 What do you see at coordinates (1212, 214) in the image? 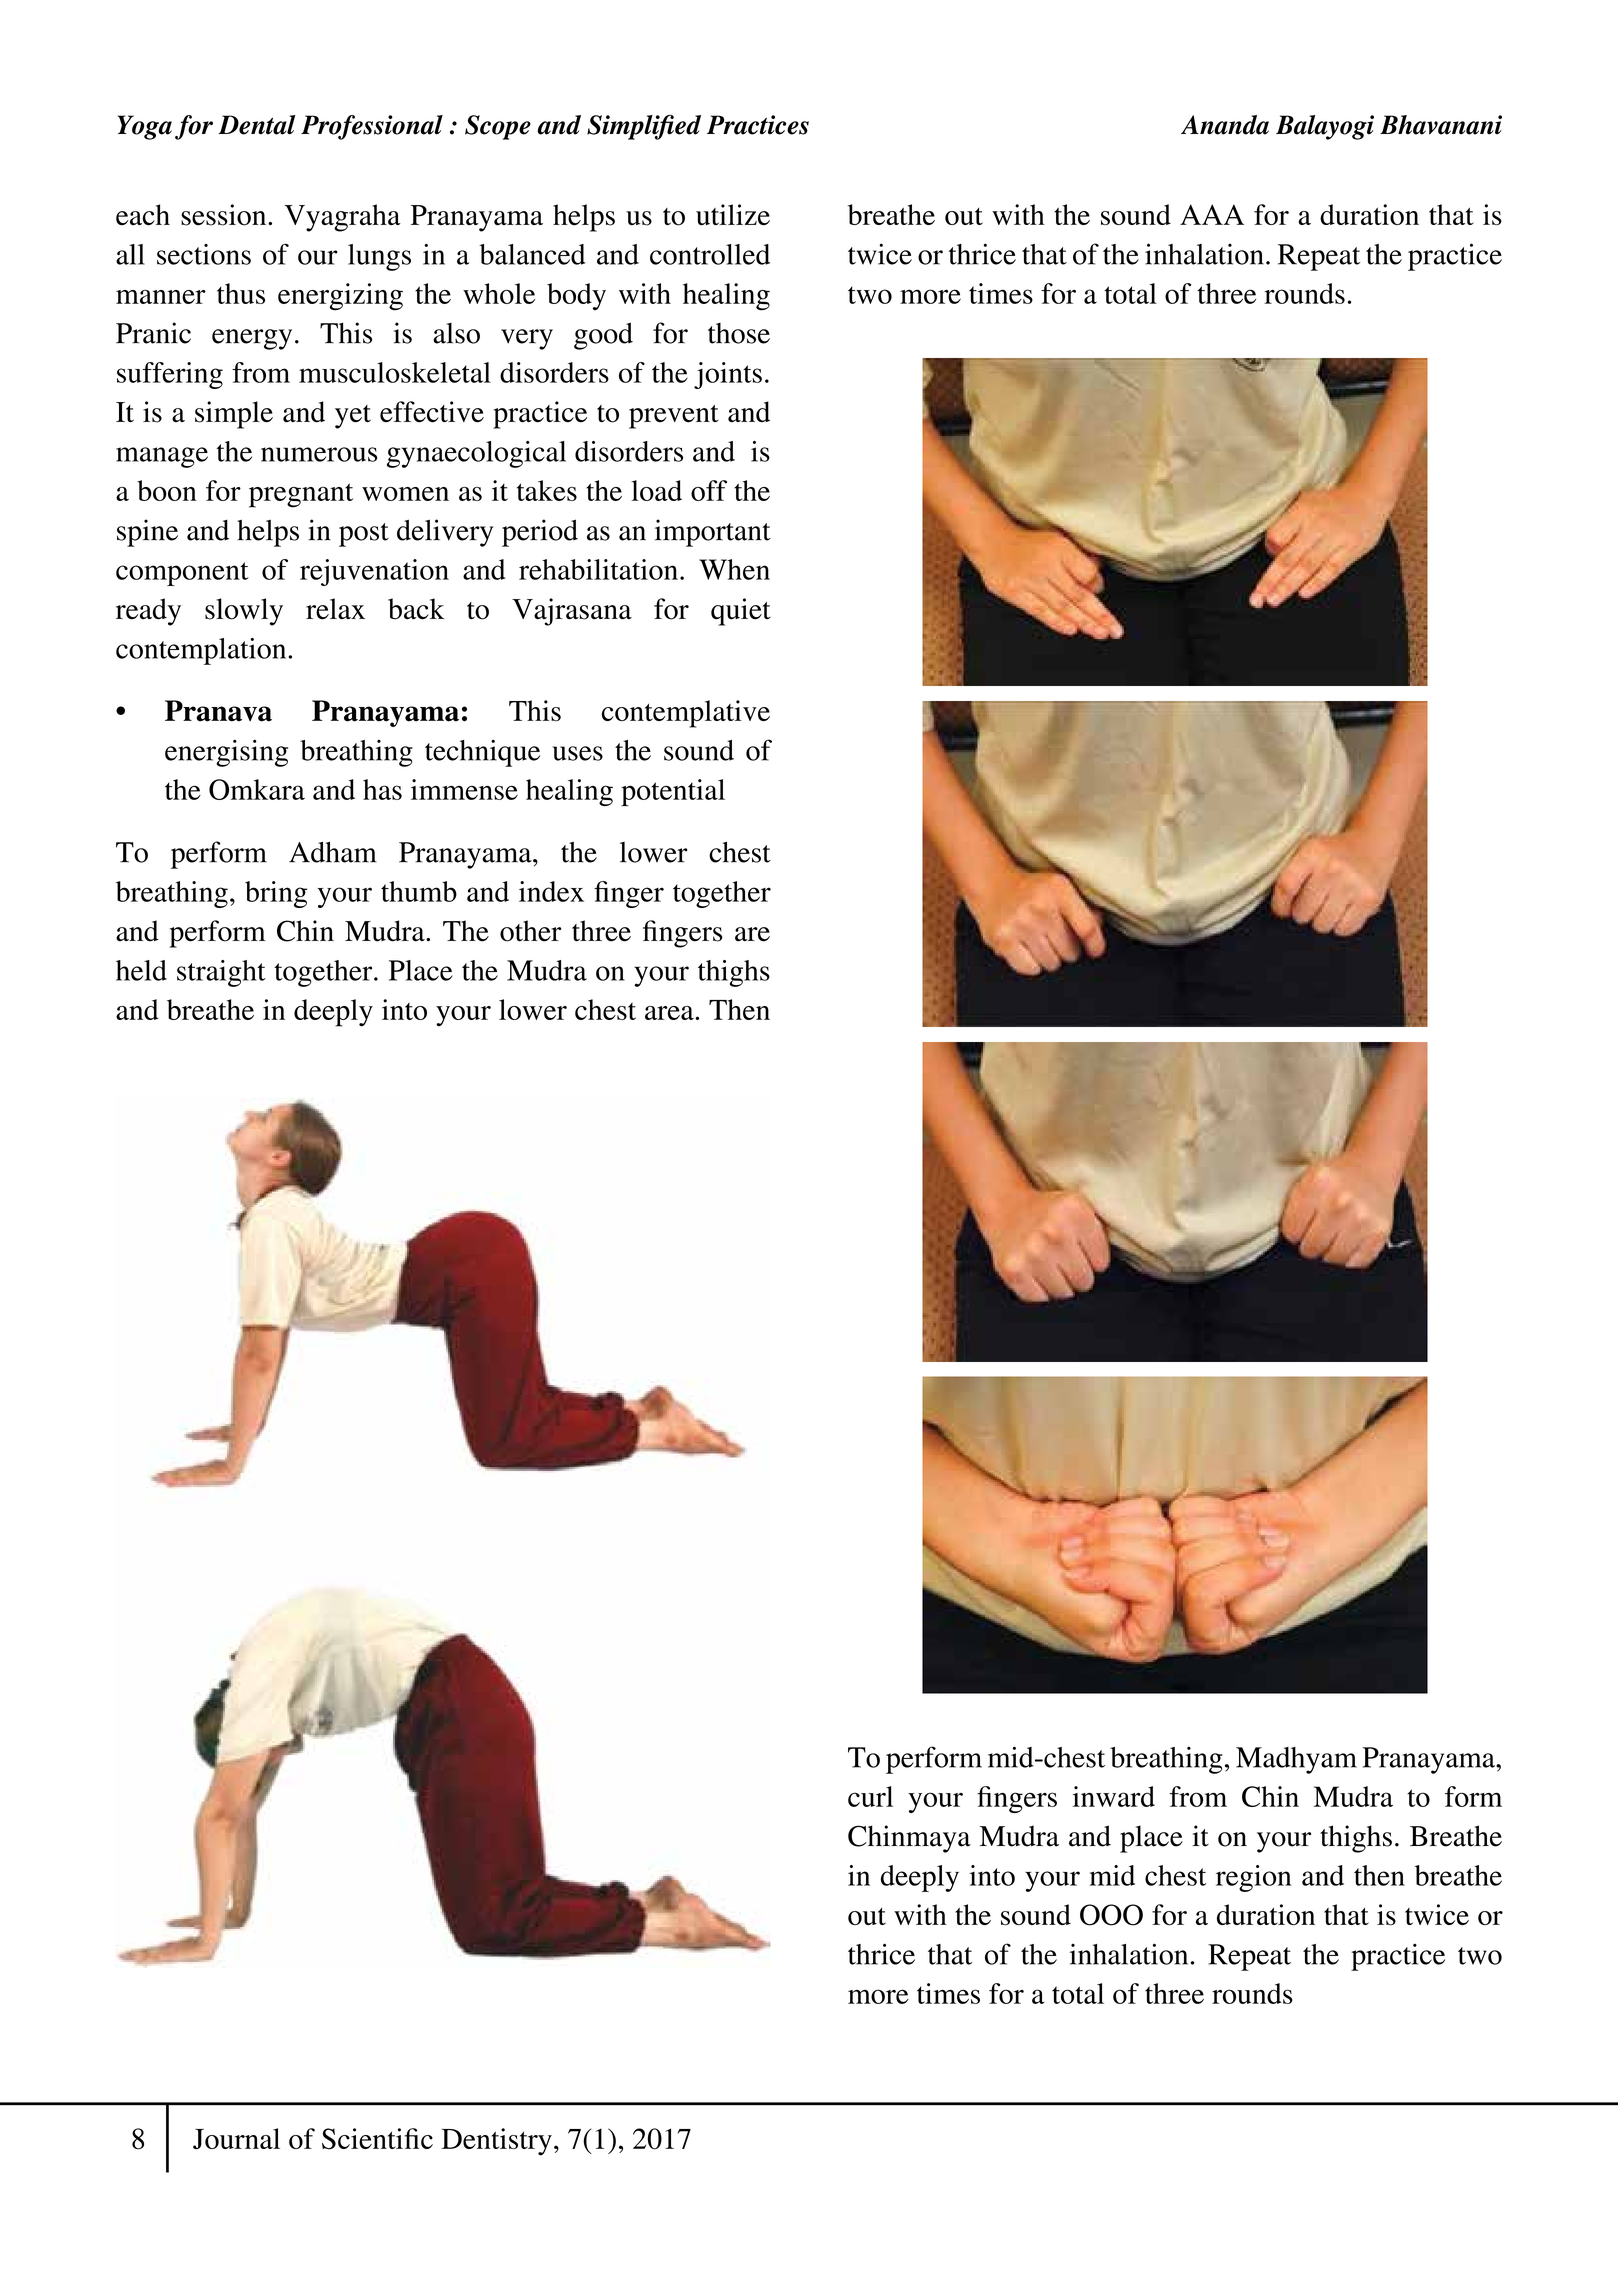
I see `AAA` at bounding box center [1212, 214].
